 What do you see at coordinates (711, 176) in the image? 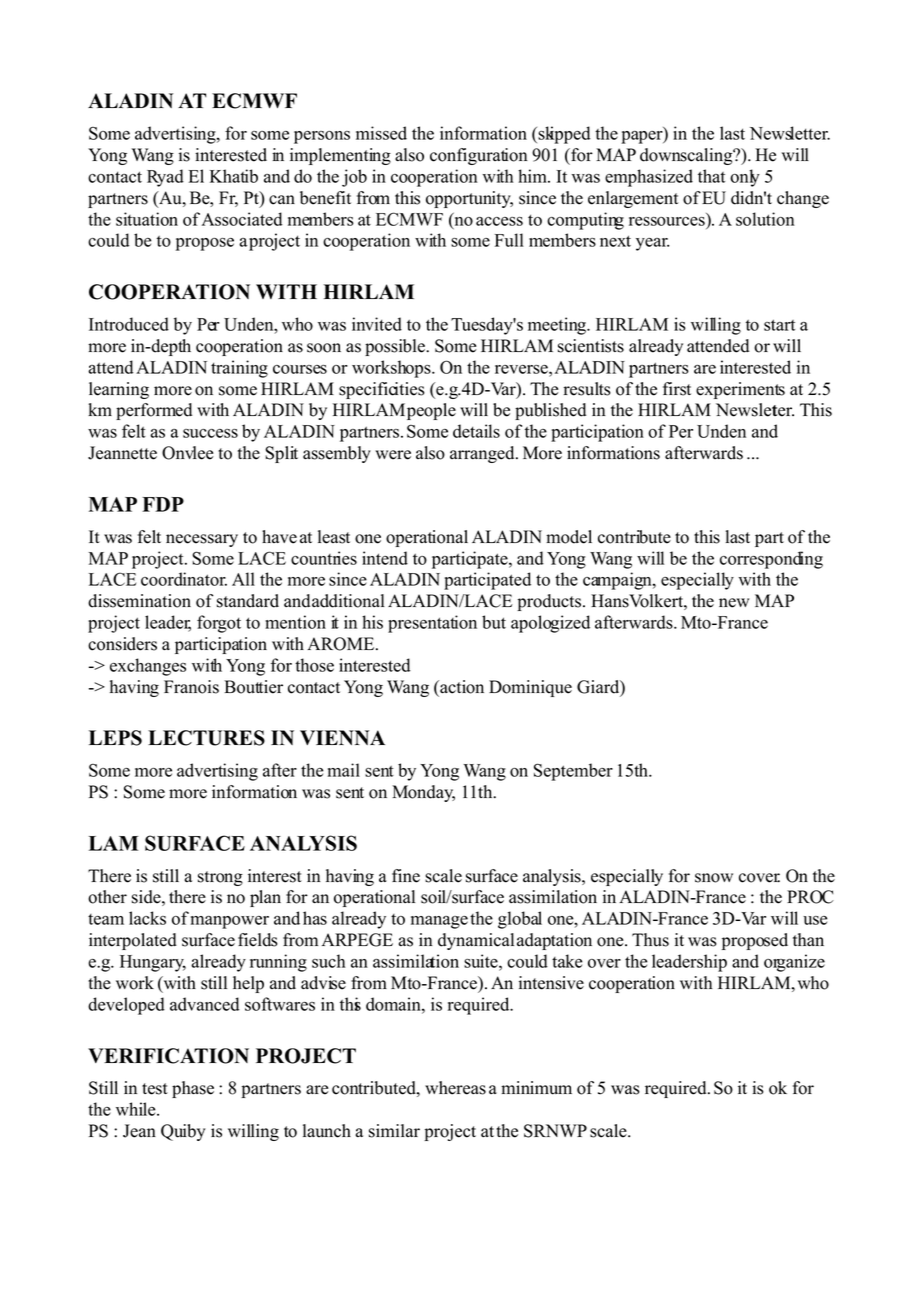
I see `that` at bounding box center [711, 176].
